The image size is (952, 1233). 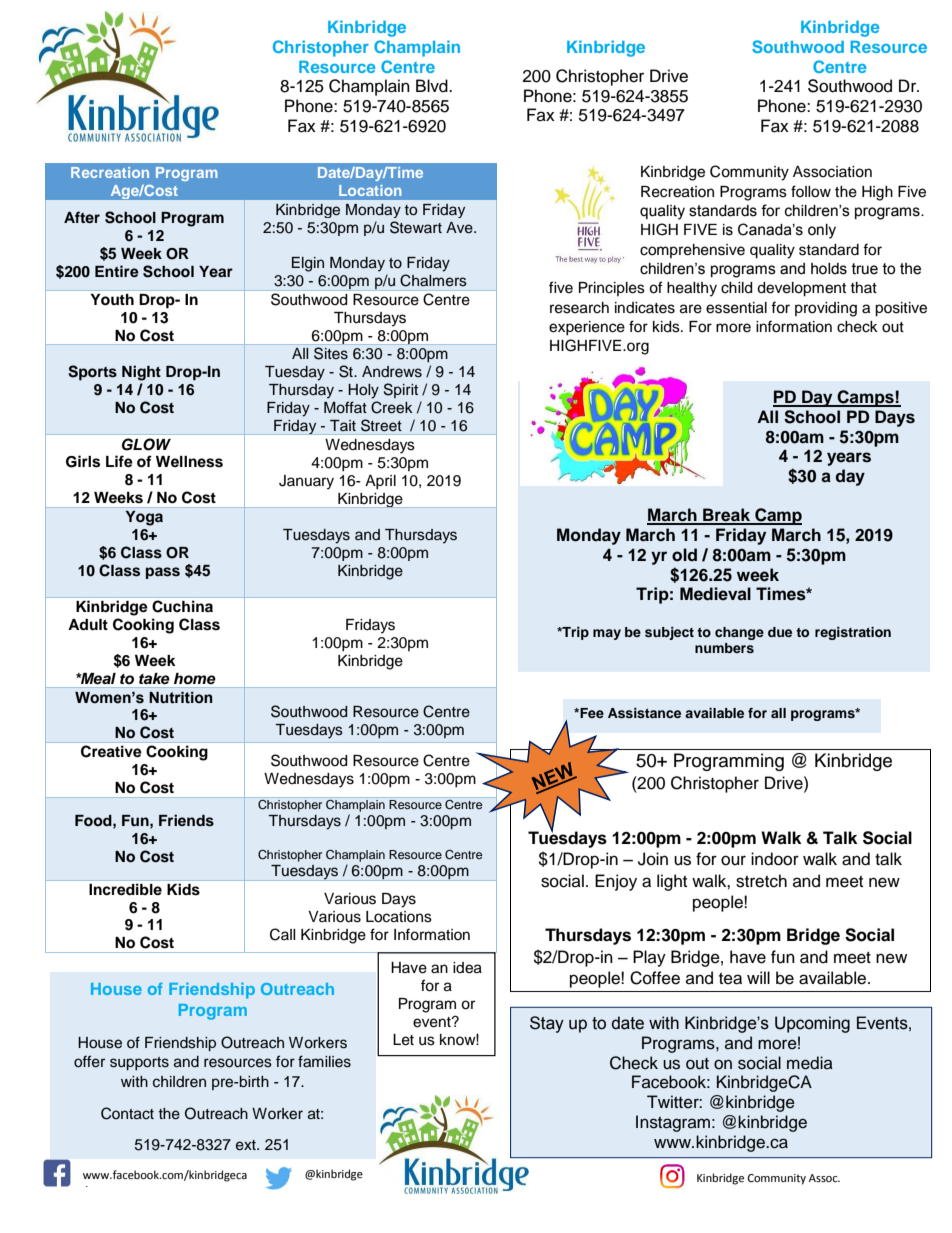 What do you see at coordinates (727, 516) in the page?
I see `Break` at bounding box center [727, 516].
